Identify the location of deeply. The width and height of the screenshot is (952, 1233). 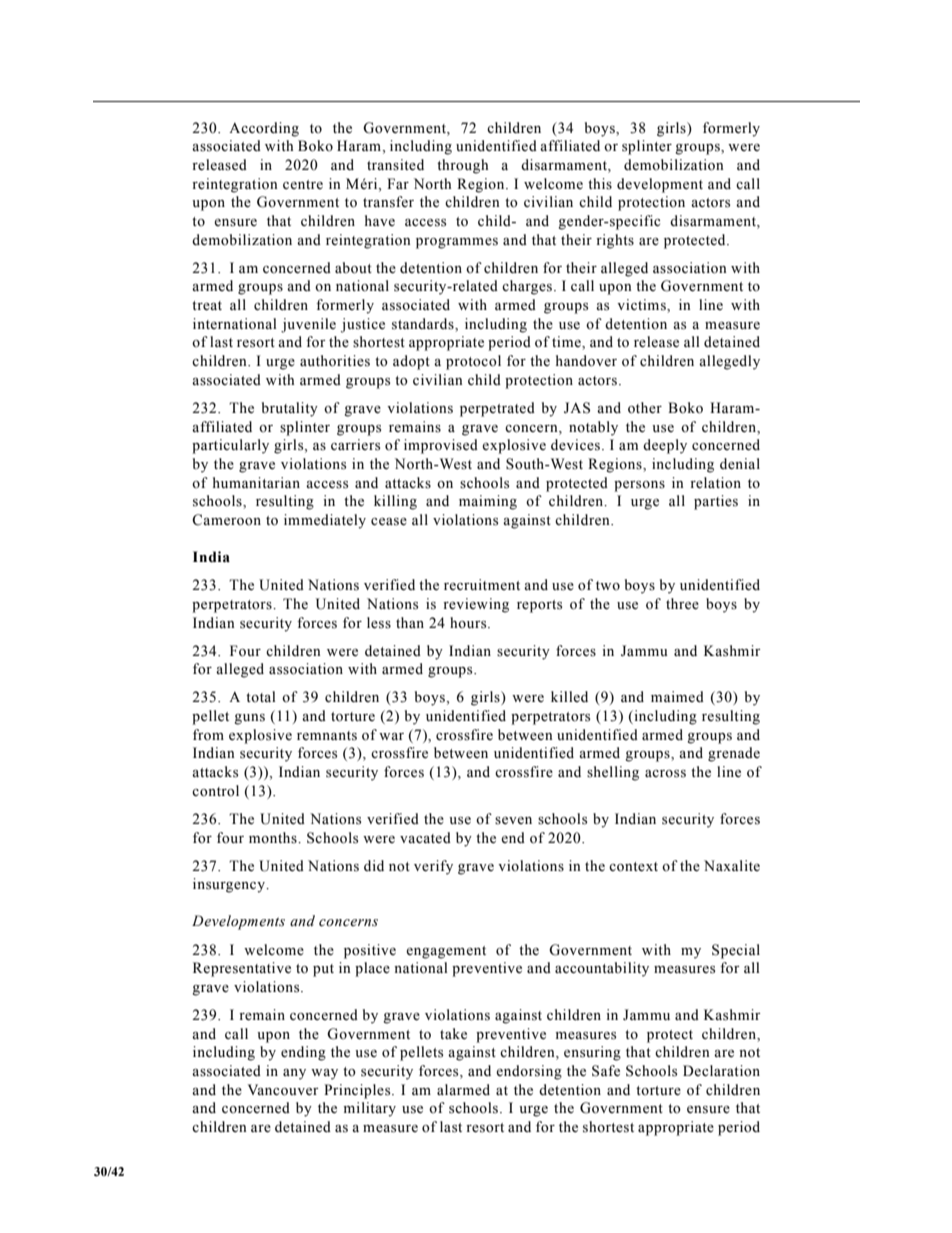
(665, 446).
